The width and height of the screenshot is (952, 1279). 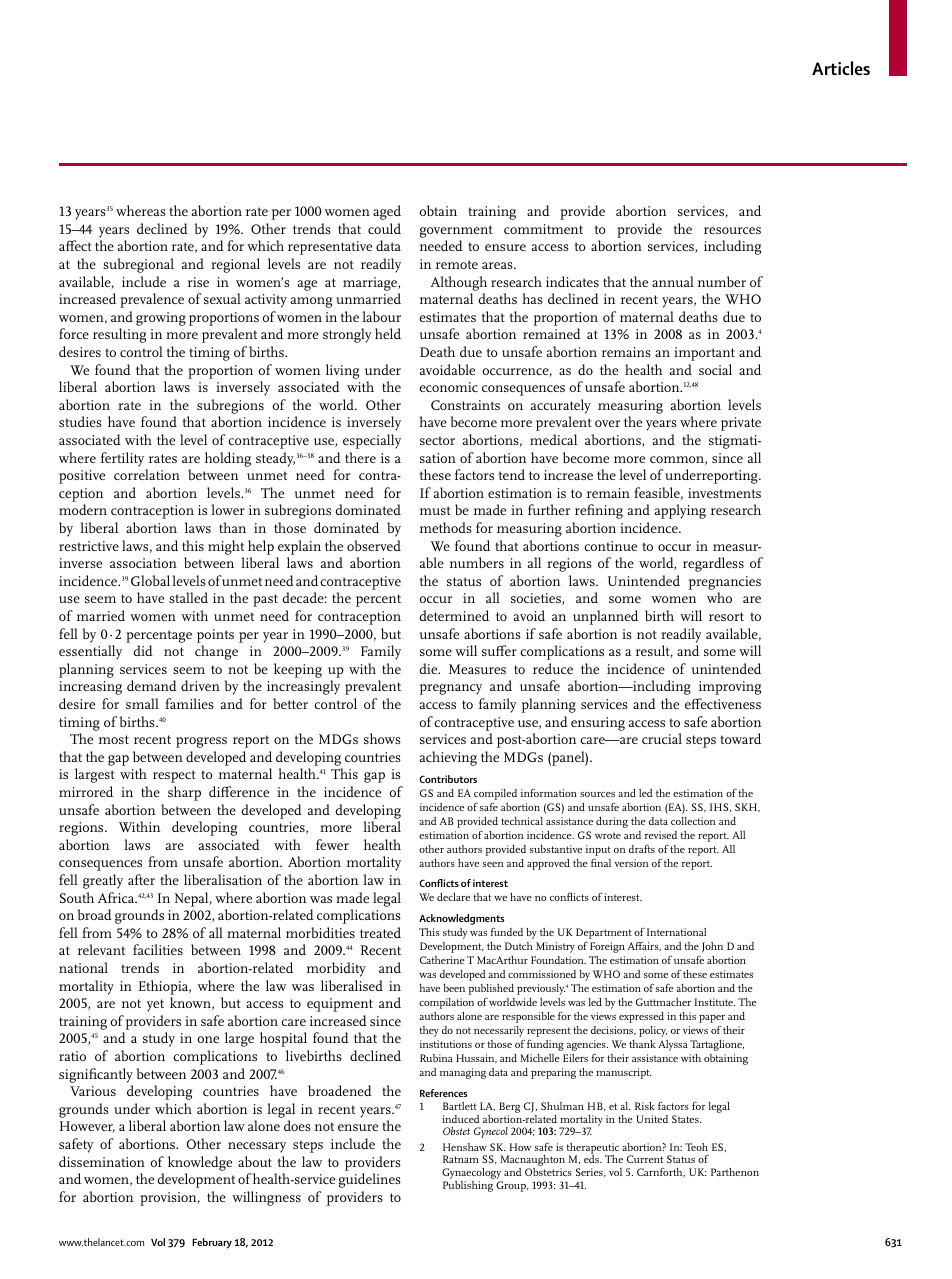 I want to click on Publishing, so click(x=468, y=1186).
